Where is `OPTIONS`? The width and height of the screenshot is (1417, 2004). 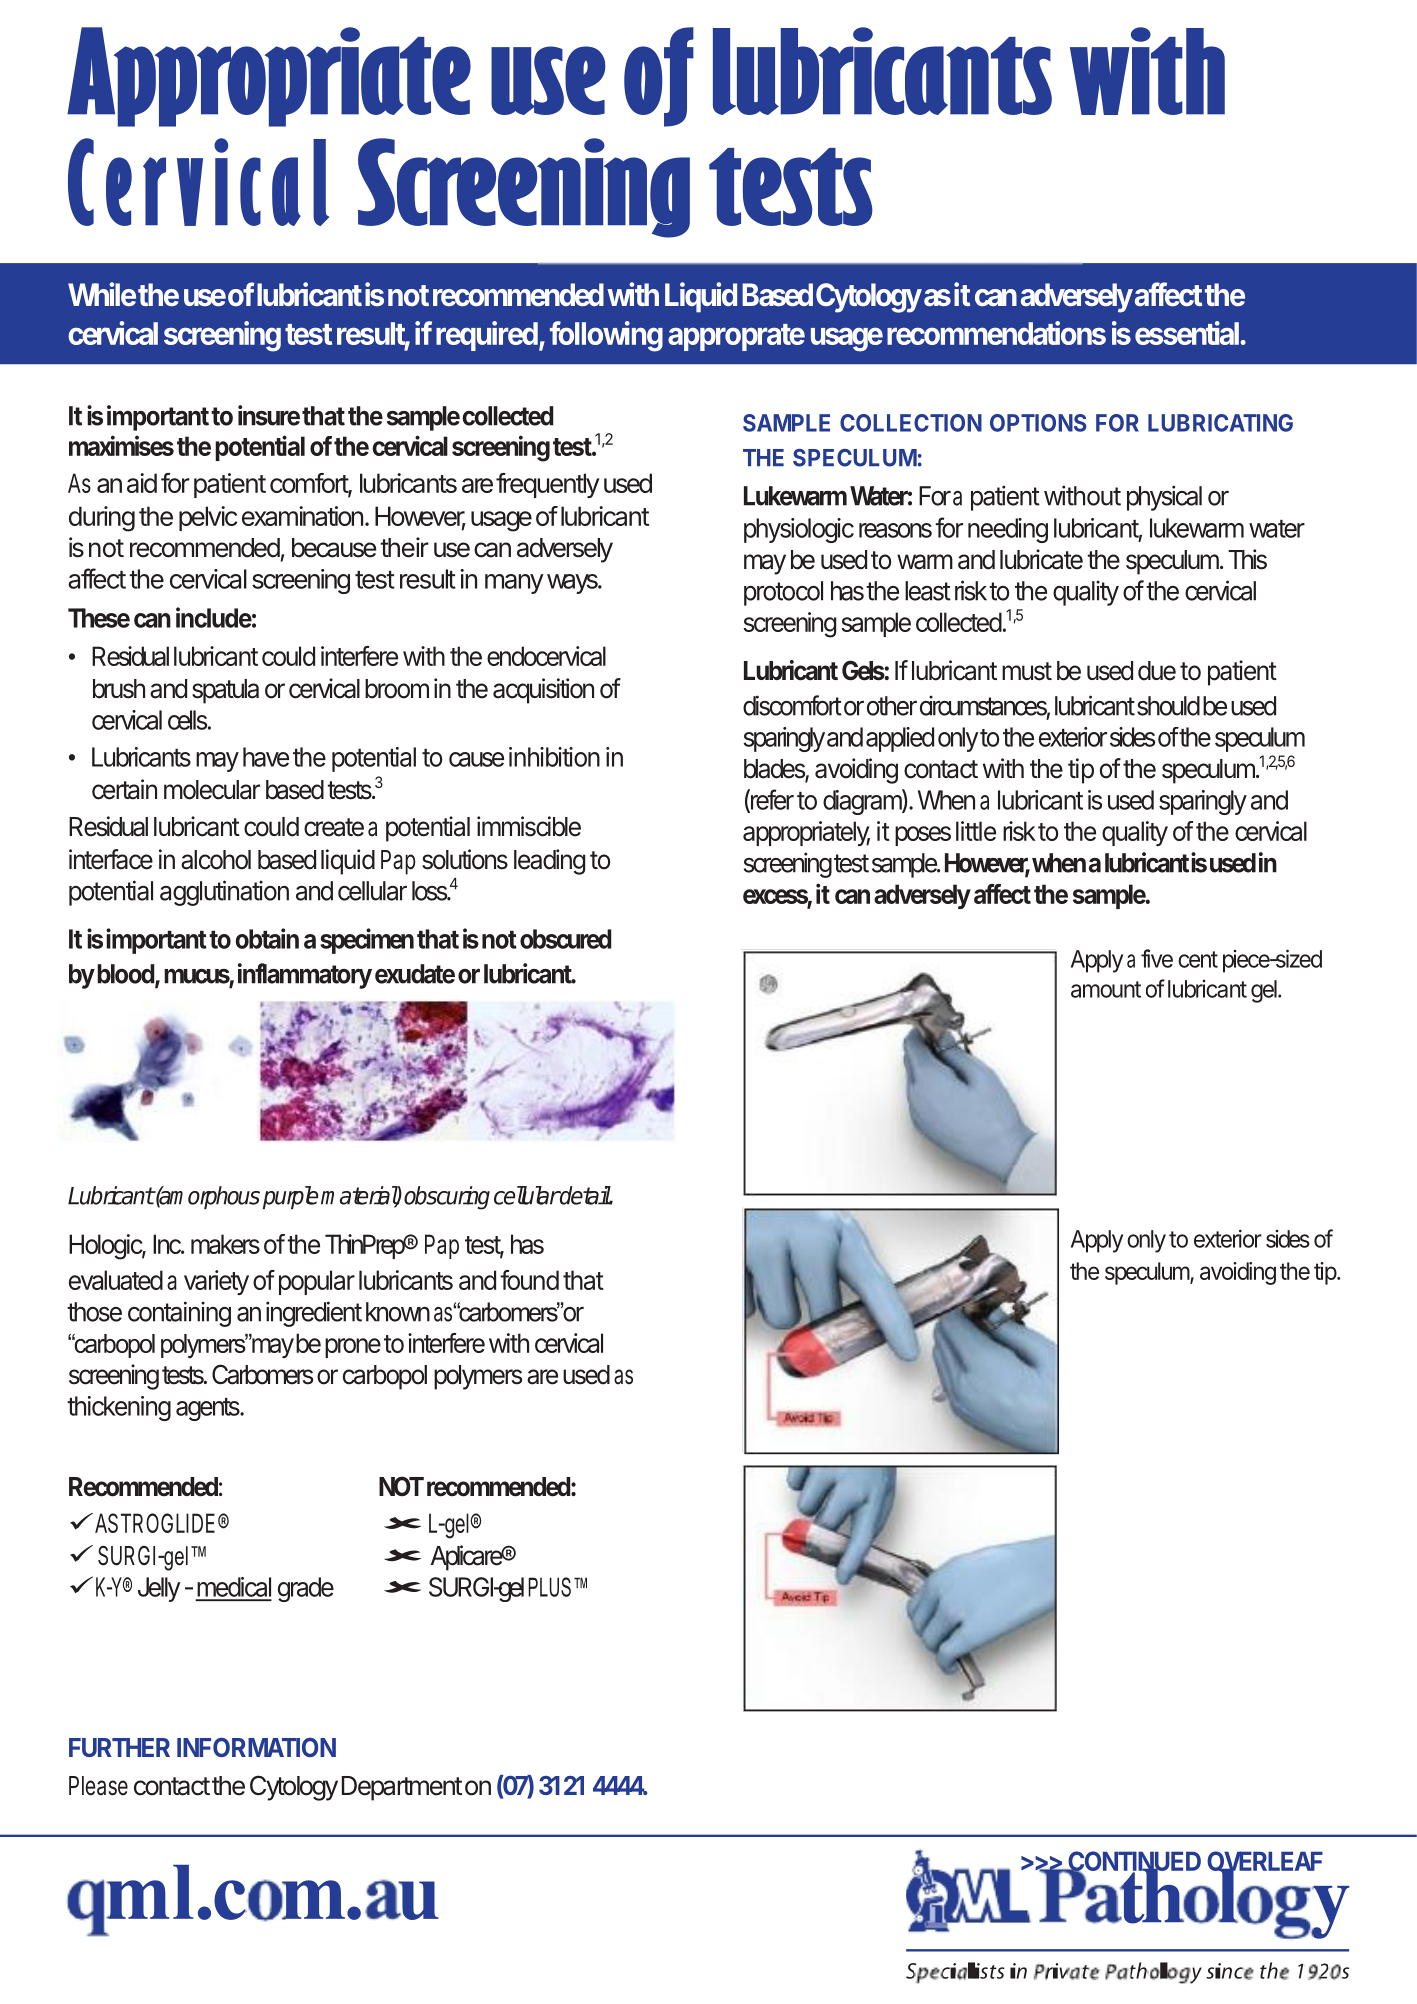 OPTIONS is located at coordinates (1038, 423).
